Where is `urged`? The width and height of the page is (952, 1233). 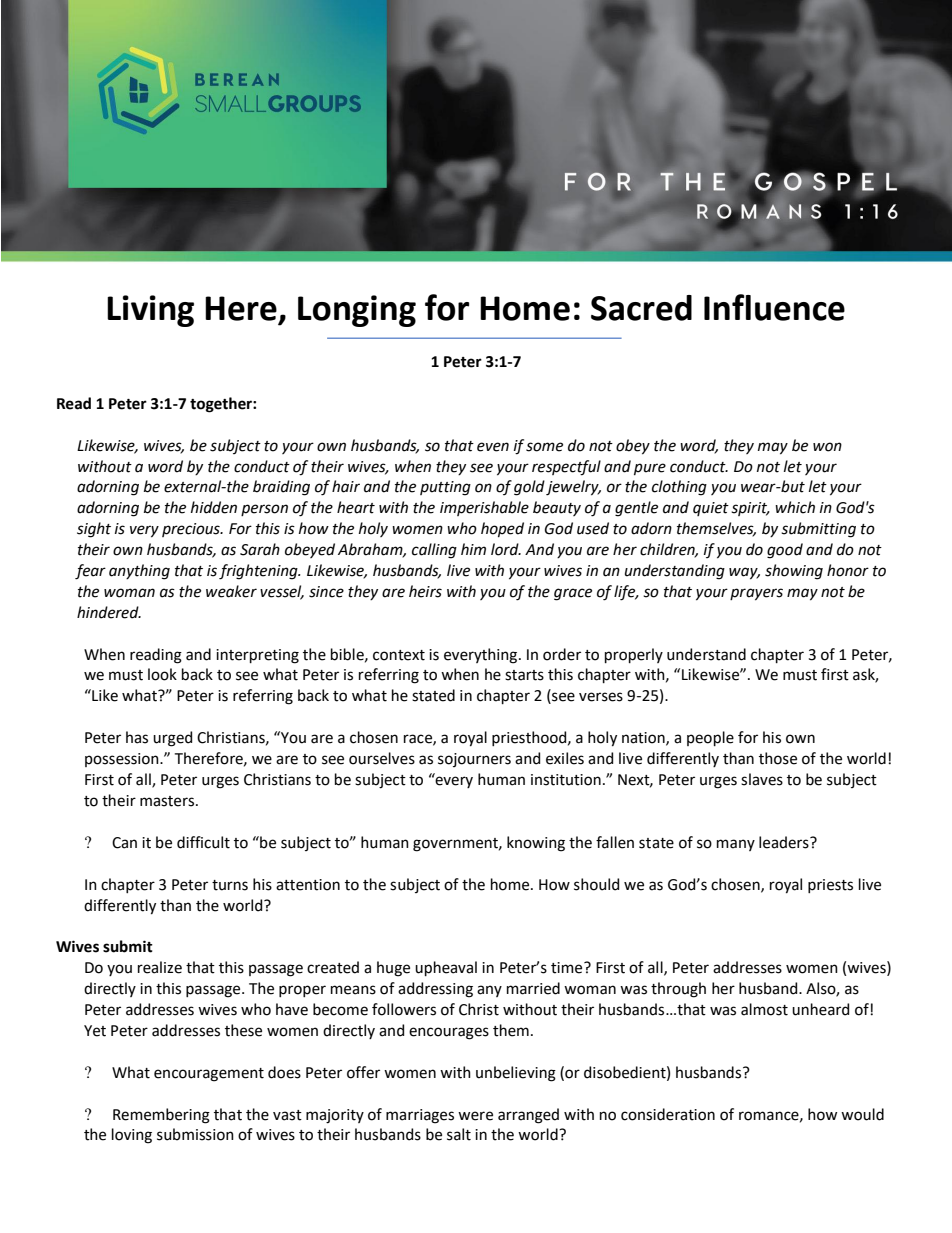 urged is located at coordinates (172, 739).
